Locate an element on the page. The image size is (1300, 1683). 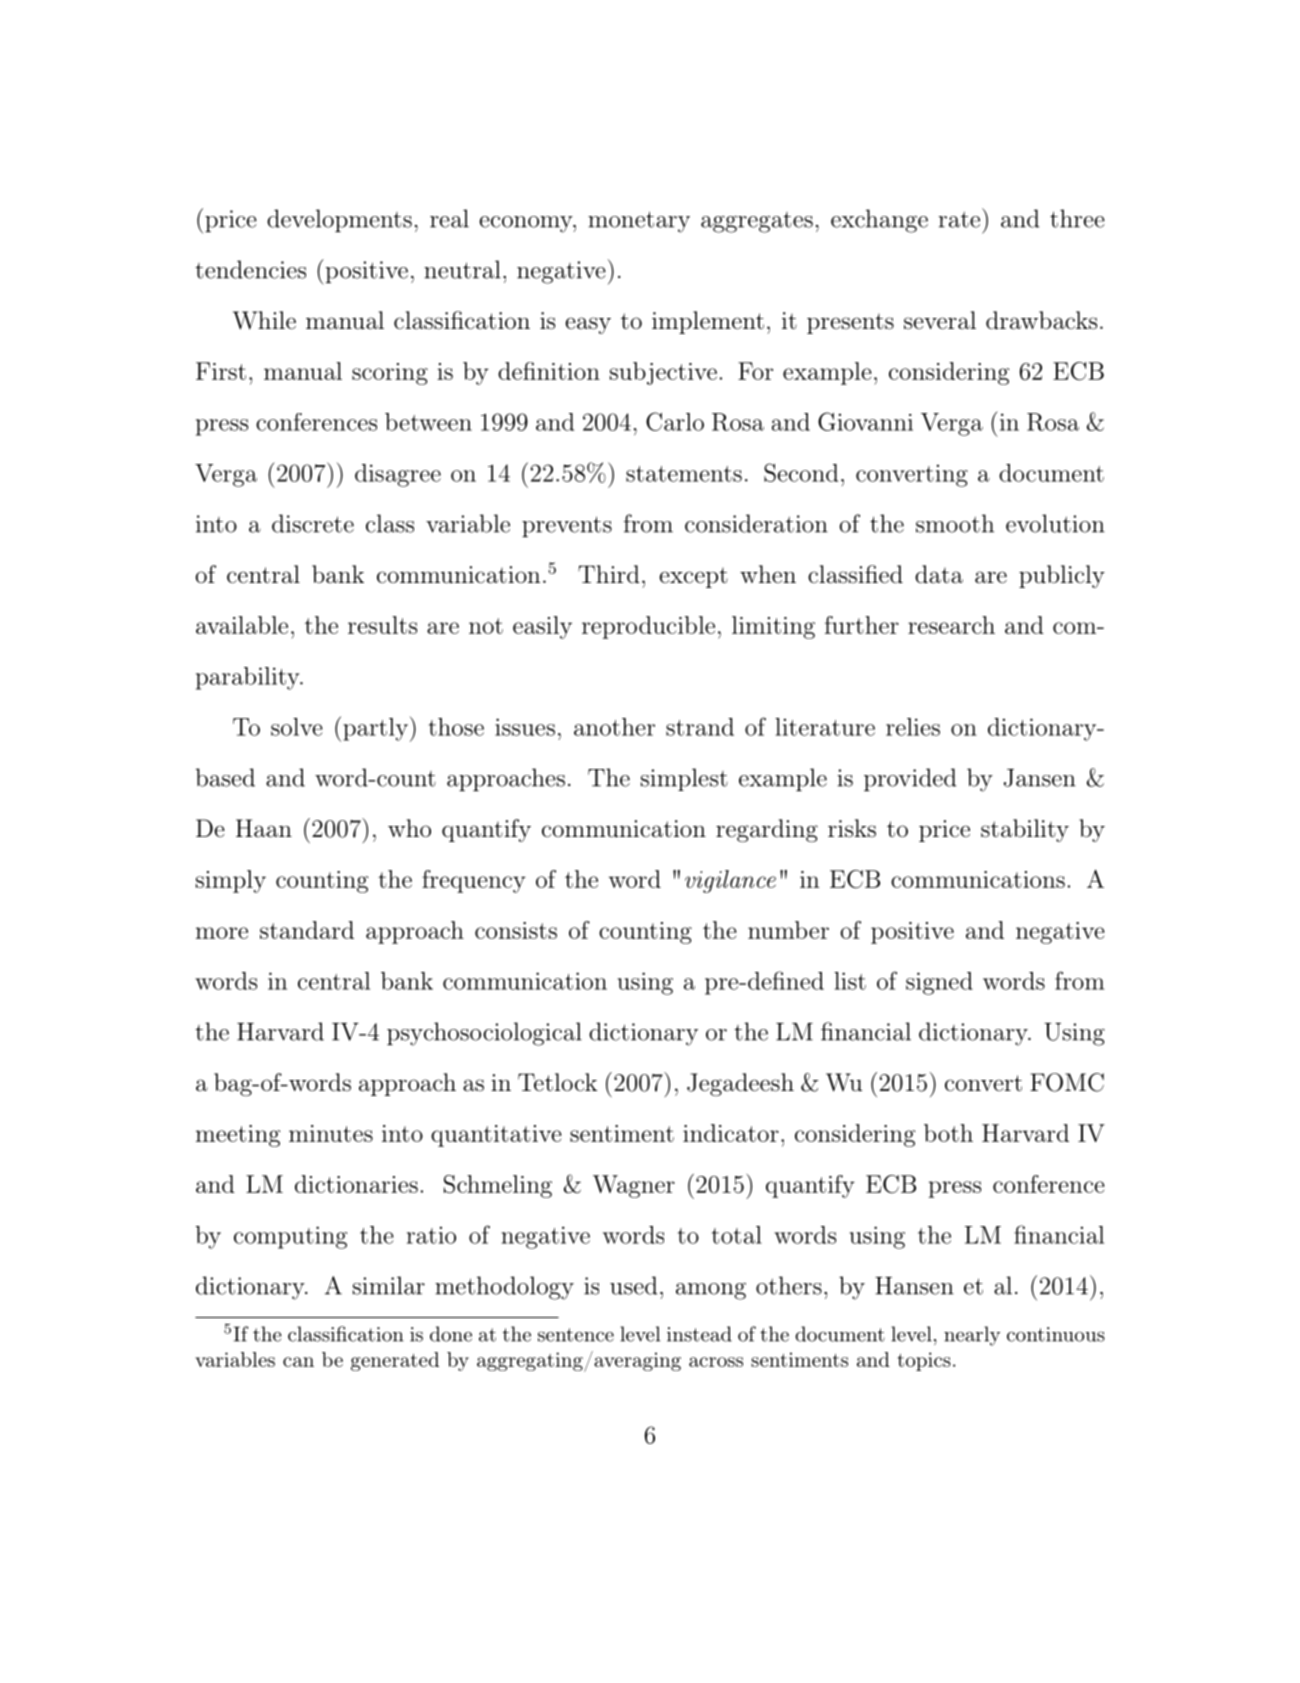
simplest is located at coordinates (684, 779).
